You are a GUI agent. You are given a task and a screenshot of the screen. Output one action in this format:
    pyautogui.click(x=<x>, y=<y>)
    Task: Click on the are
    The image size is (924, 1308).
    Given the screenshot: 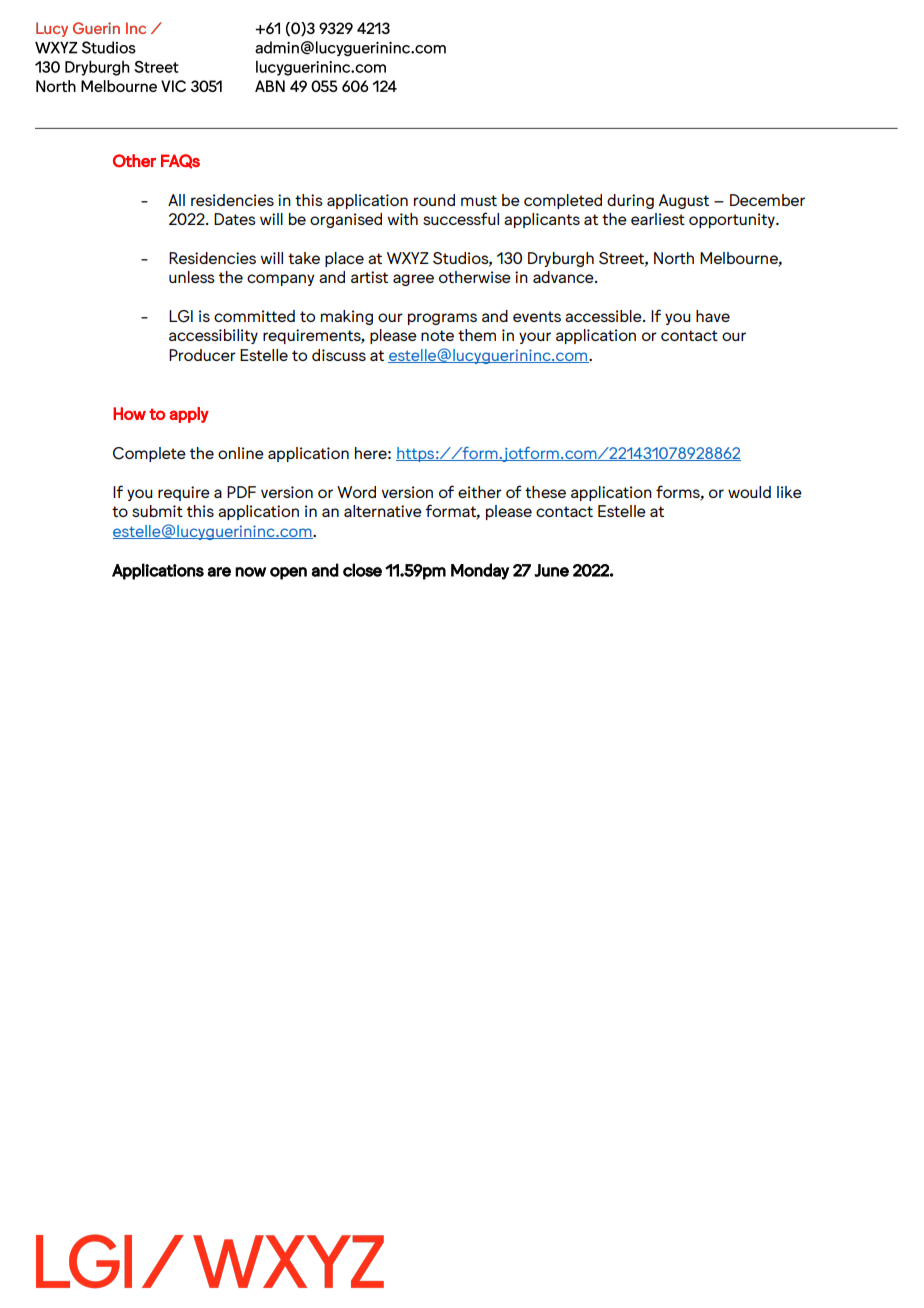 What is the action you would take?
    pyautogui.click(x=219, y=572)
